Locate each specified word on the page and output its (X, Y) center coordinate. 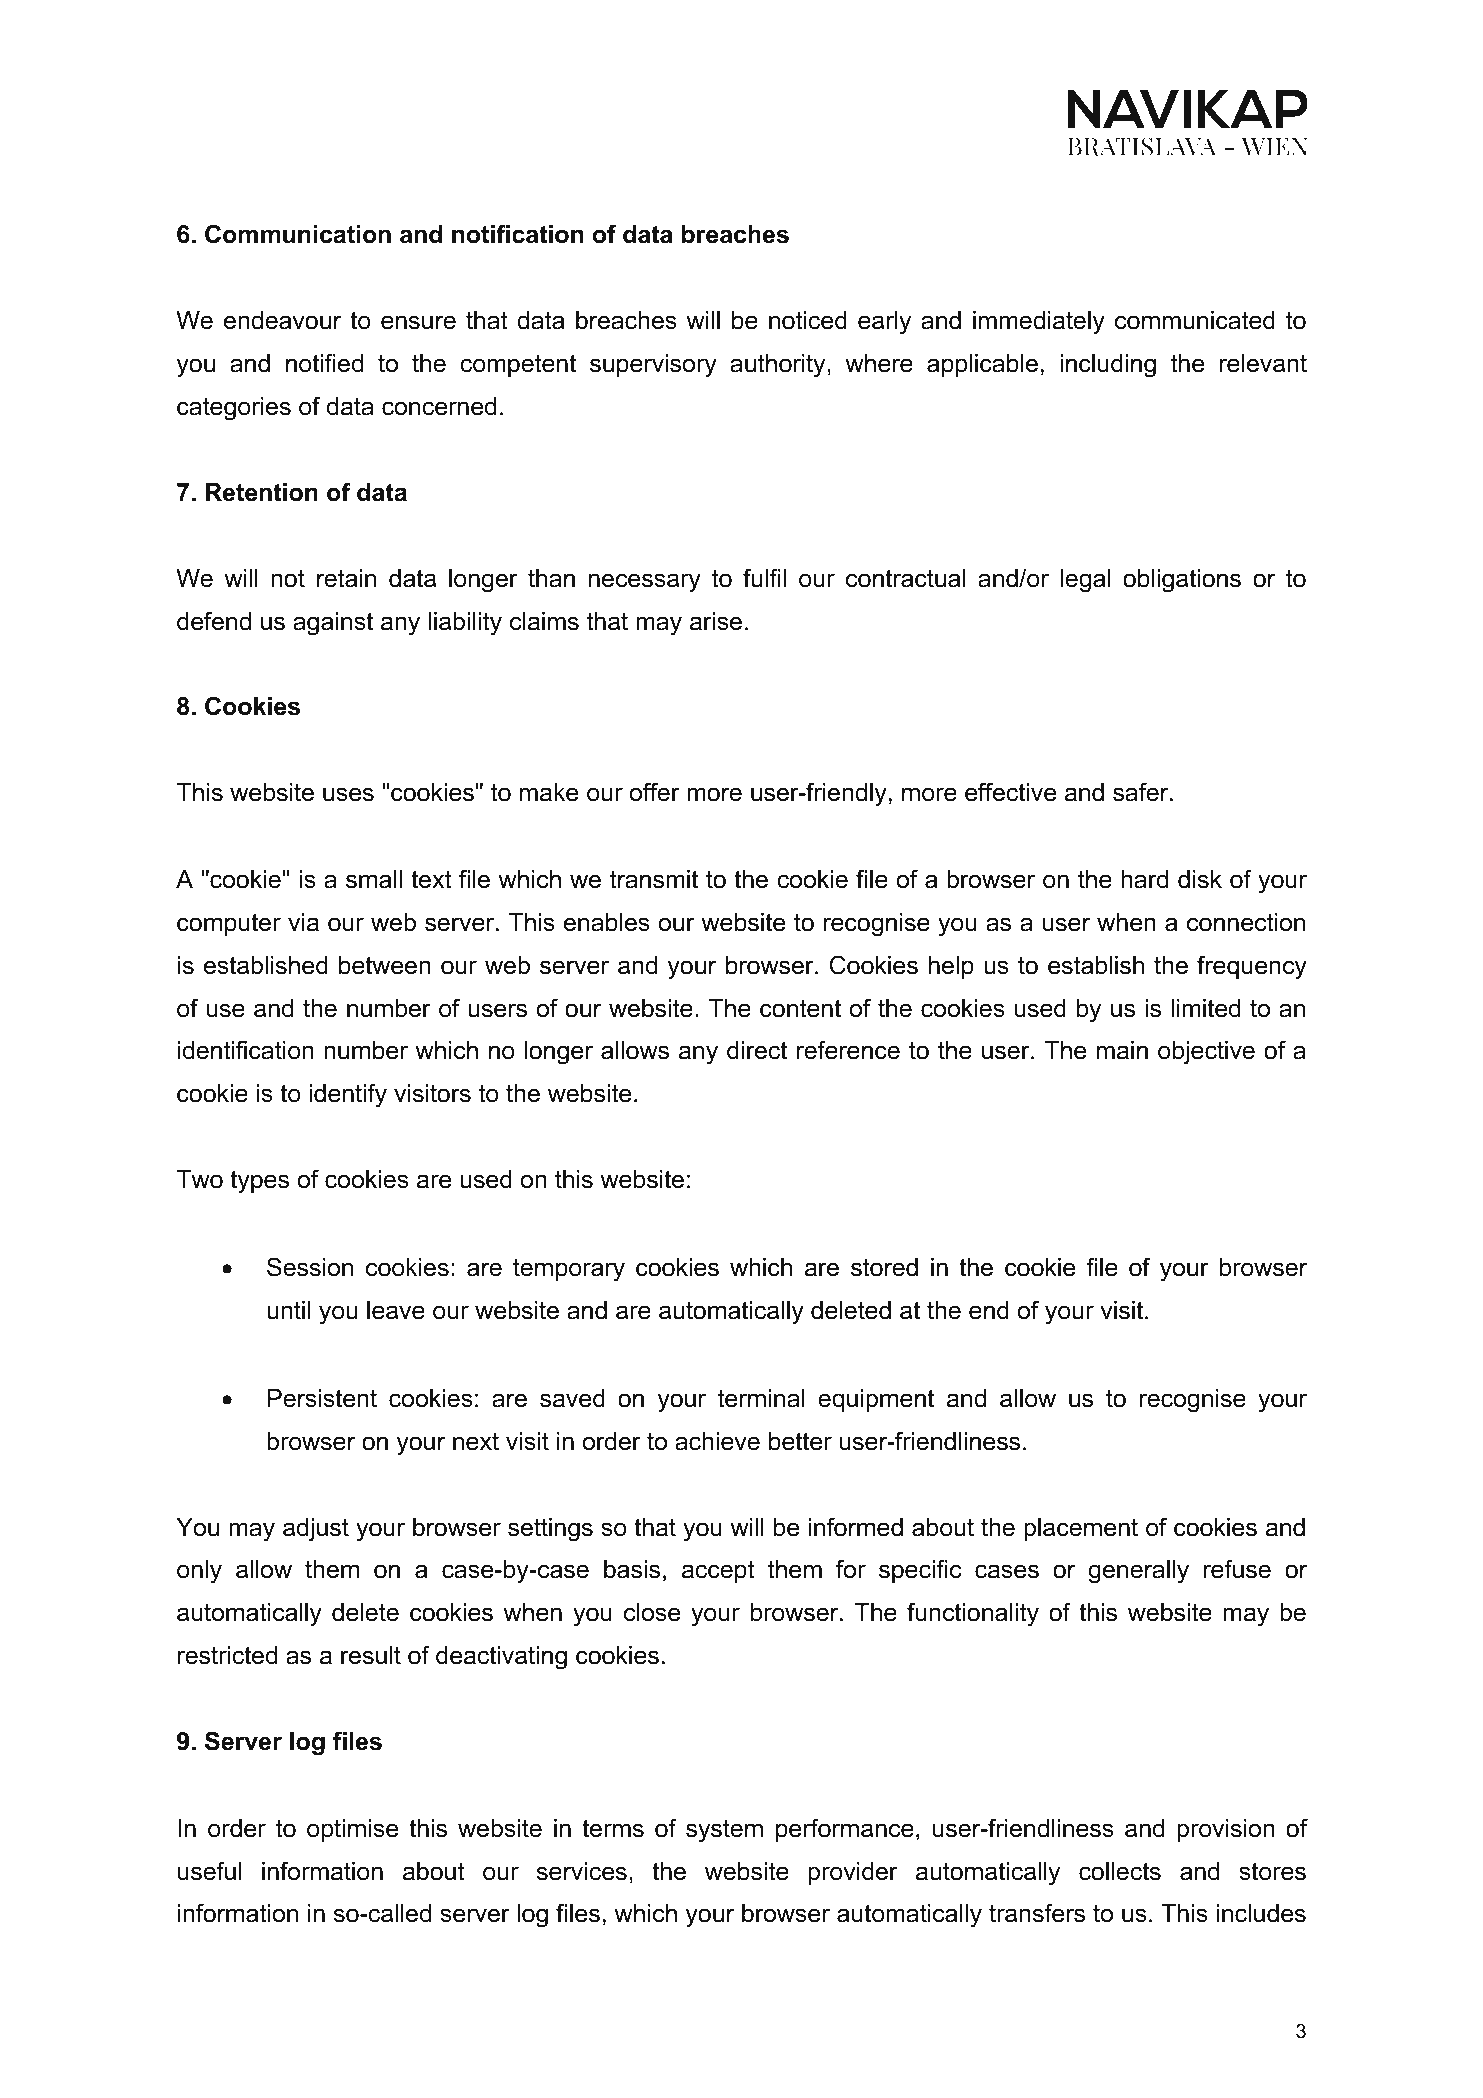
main (1122, 1050)
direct (757, 1050)
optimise (352, 1830)
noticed (808, 320)
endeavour (282, 320)
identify (348, 1095)
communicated (1195, 320)
